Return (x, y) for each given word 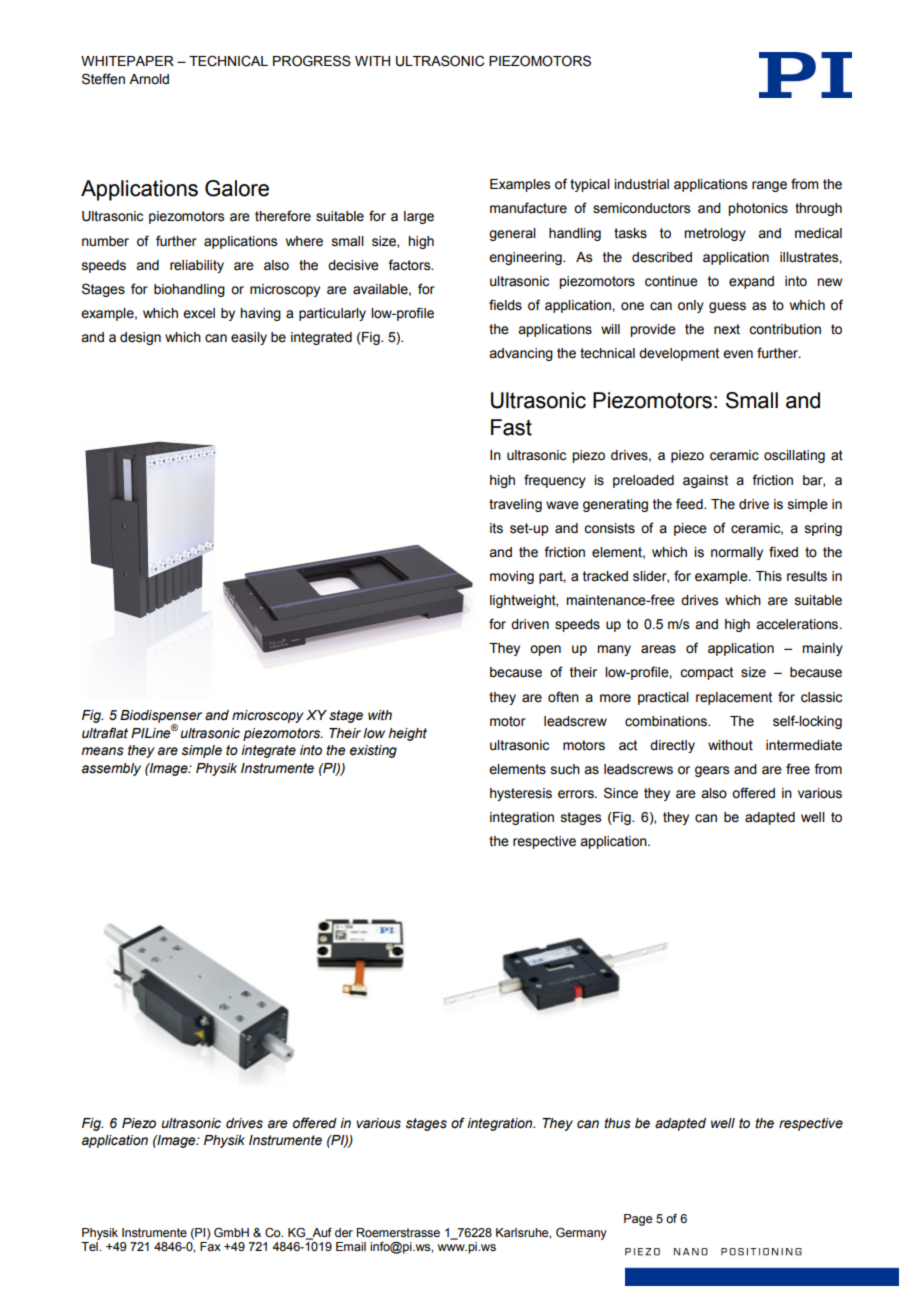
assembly (111, 769)
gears (712, 771)
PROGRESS (312, 61)
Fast (511, 427)
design (140, 338)
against (705, 481)
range (769, 186)
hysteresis (521, 794)
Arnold (149, 79)
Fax (210, 1246)
